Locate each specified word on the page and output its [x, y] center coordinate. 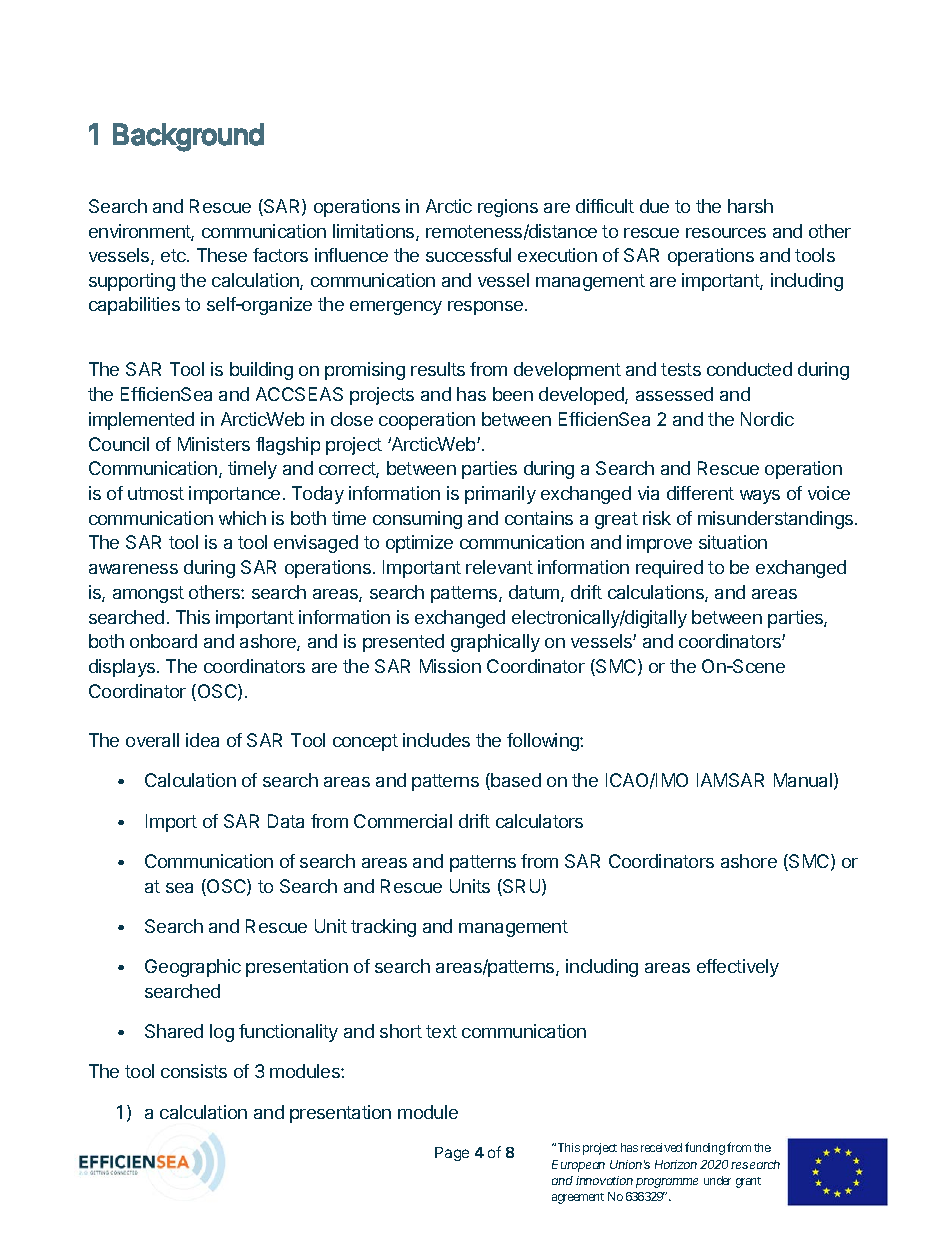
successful [468, 255]
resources [726, 233]
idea [202, 740]
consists [194, 1071]
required [669, 569]
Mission [450, 666]
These [222, 255]
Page [452, 1154]
